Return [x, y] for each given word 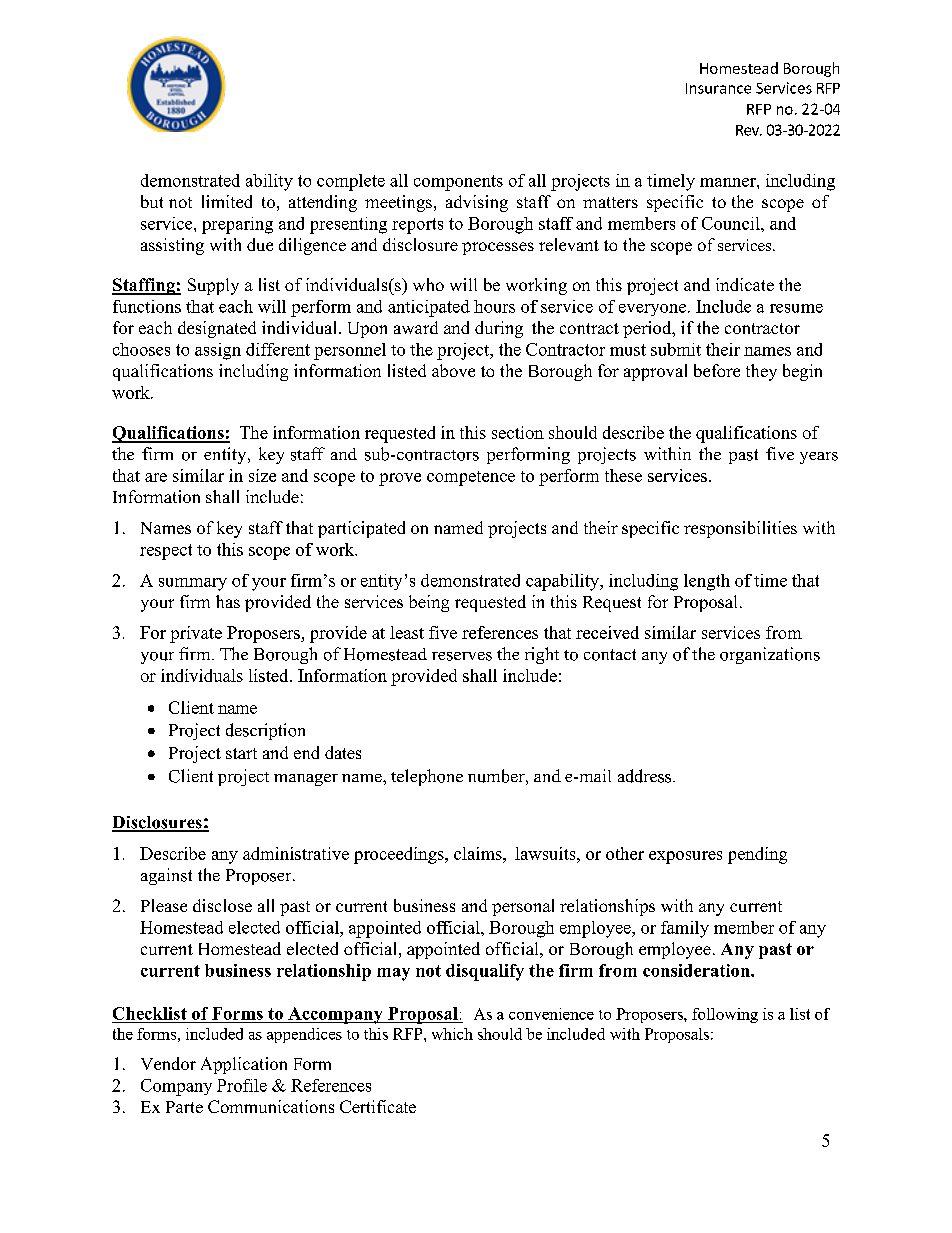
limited [227, 201]
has [228, 601]
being [429, 603]
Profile [242, 1085]
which [452, 1034]
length [707, 582]
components [458, 183]
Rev [748, 130]
